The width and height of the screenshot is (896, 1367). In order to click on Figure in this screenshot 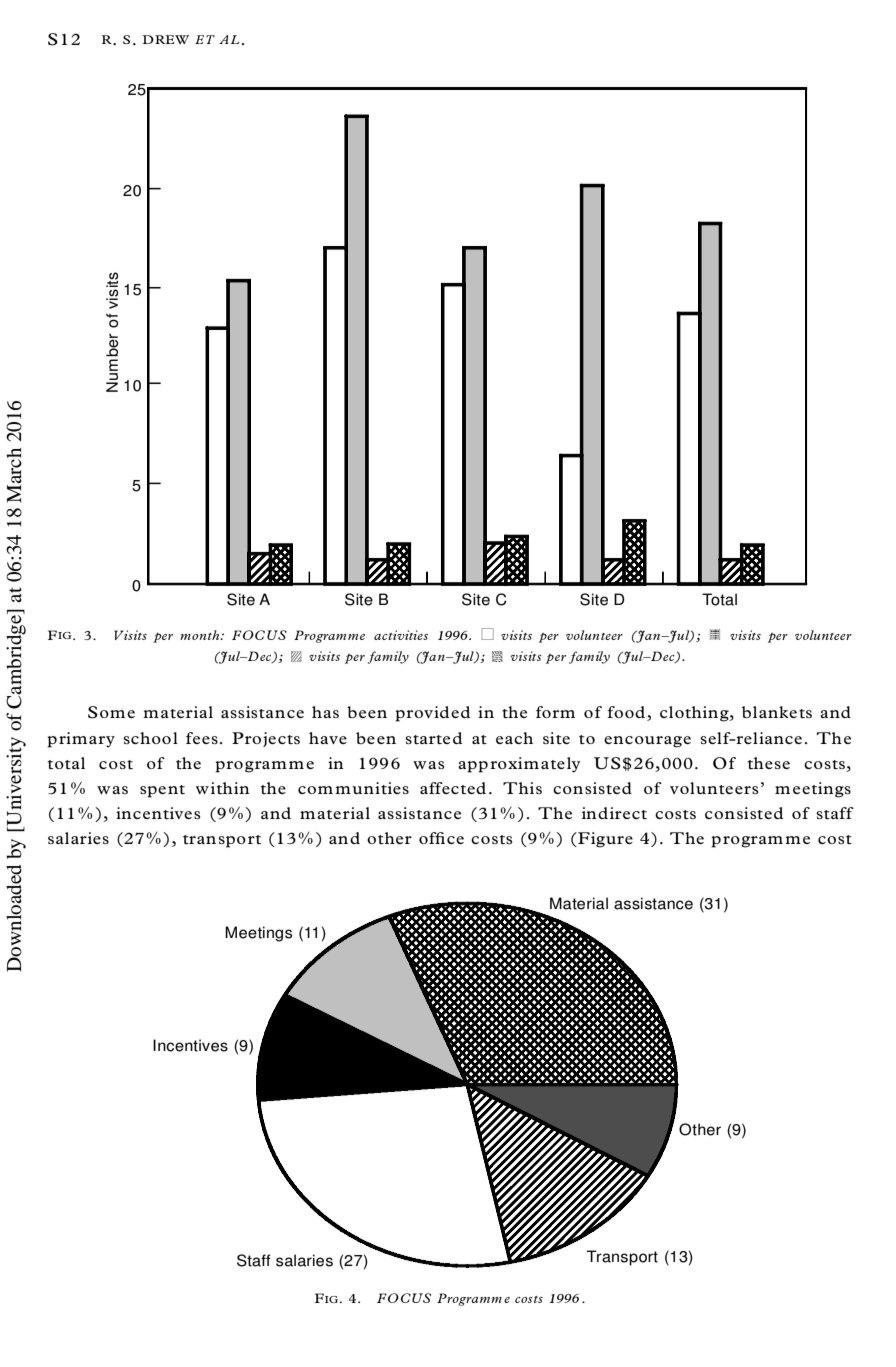, I will do `click(604, 840)`.
